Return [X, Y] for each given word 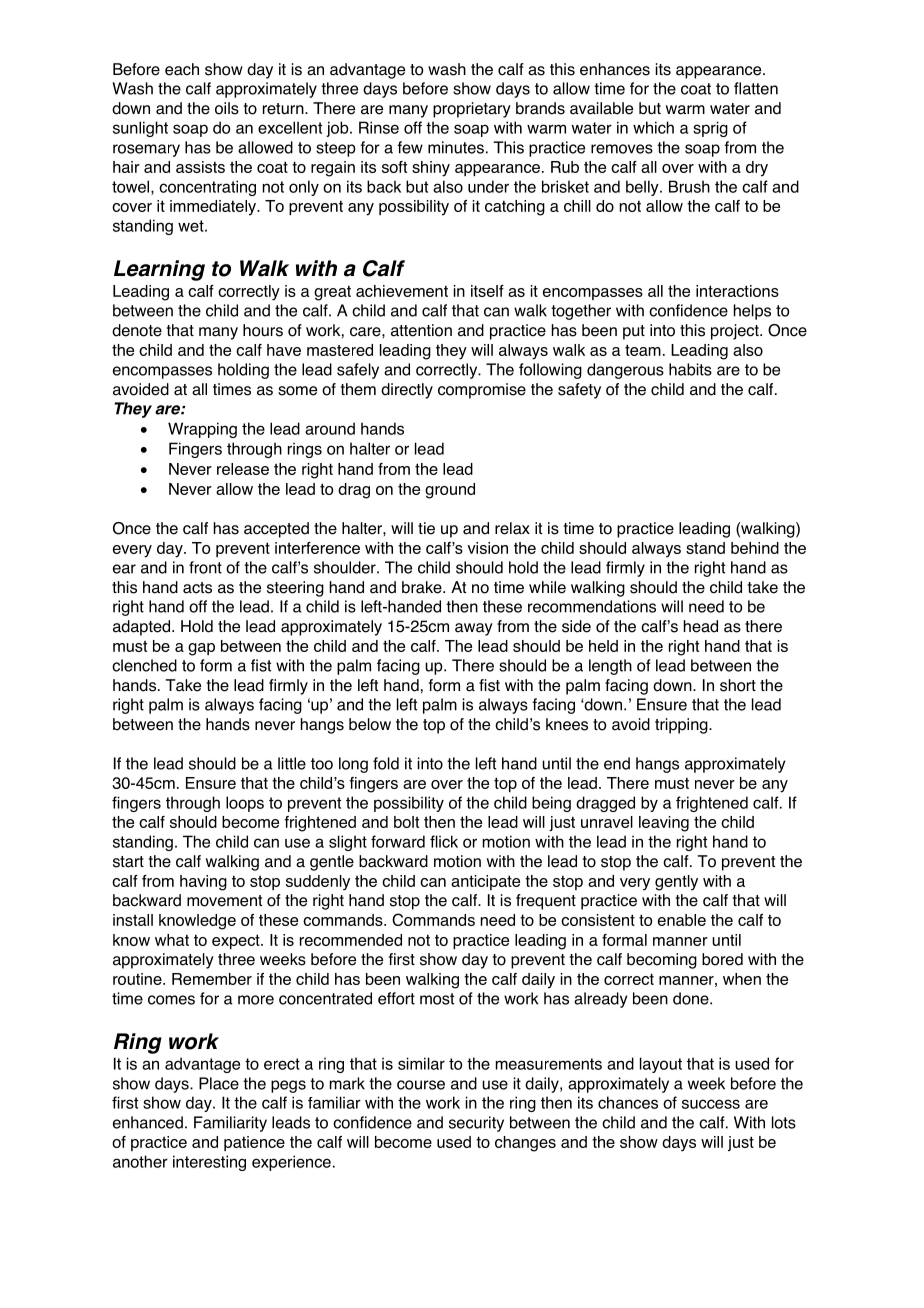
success [711, 1104]
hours [263, 330]
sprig [710, 129]
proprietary [472, 110]
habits [690, 369]
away [474, 629]
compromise [482, 391]
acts [197, 588]
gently [676, 883]
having [203, 883]
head [701, 626]
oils [227, 108]
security [476, 1124]
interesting [209, 1163]
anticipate [485, 882]
